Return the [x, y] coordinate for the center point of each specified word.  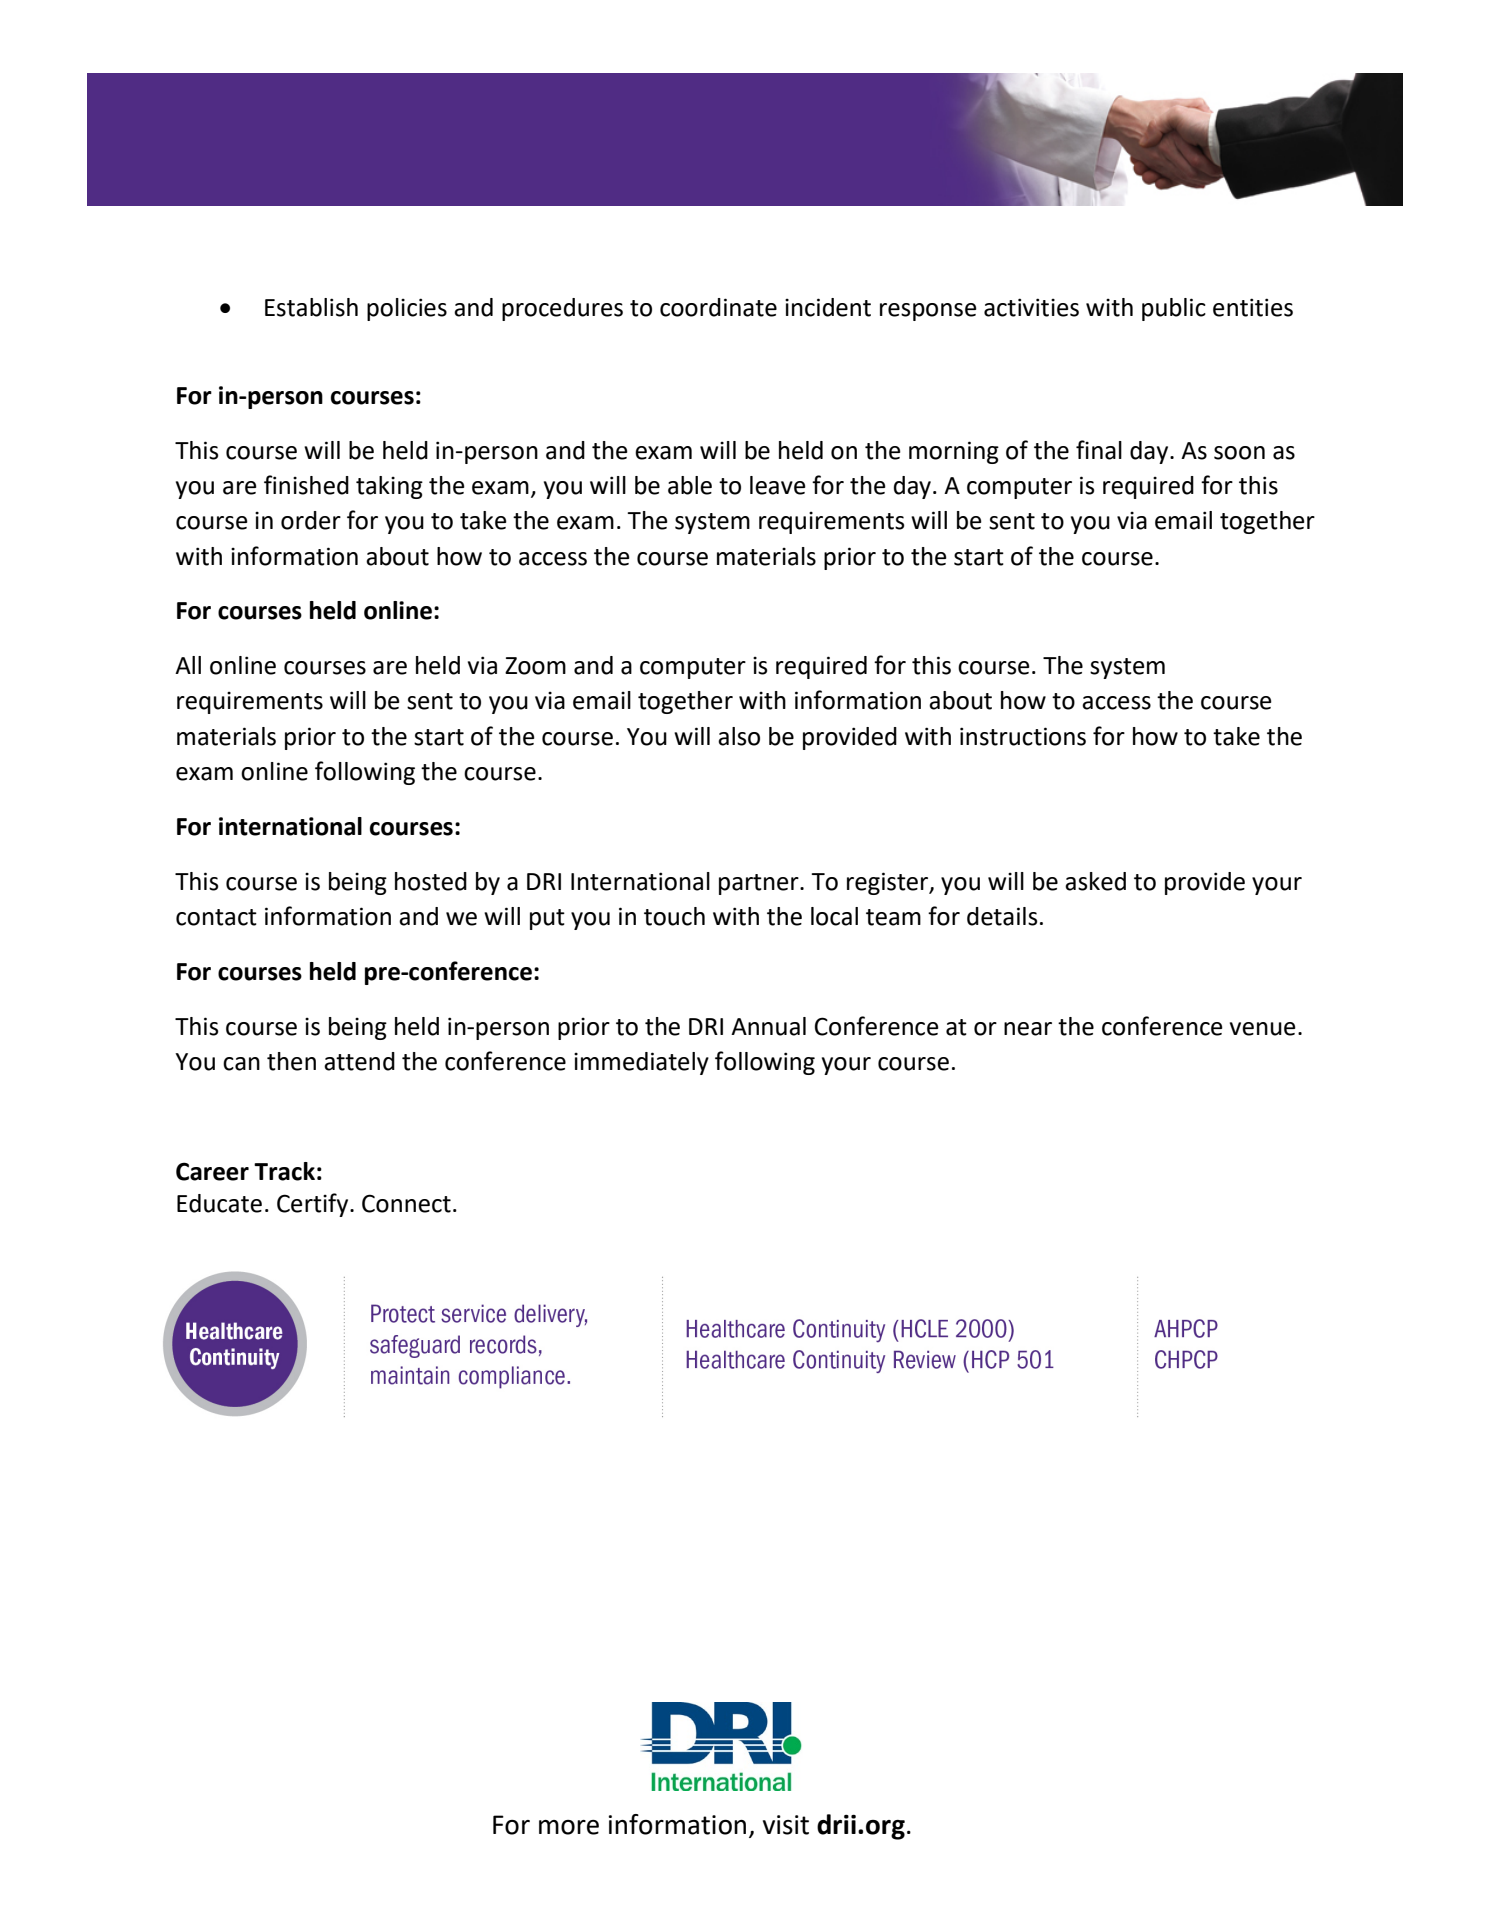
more [569, 1827]
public [1174, 309]
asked [1095, 881]
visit [786, 1825]
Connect [406, 1203]
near [1028, 1029]
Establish [311, 307]
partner [760, 884]
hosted [431, 881]
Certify [314, 1205]
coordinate [718, 307]
